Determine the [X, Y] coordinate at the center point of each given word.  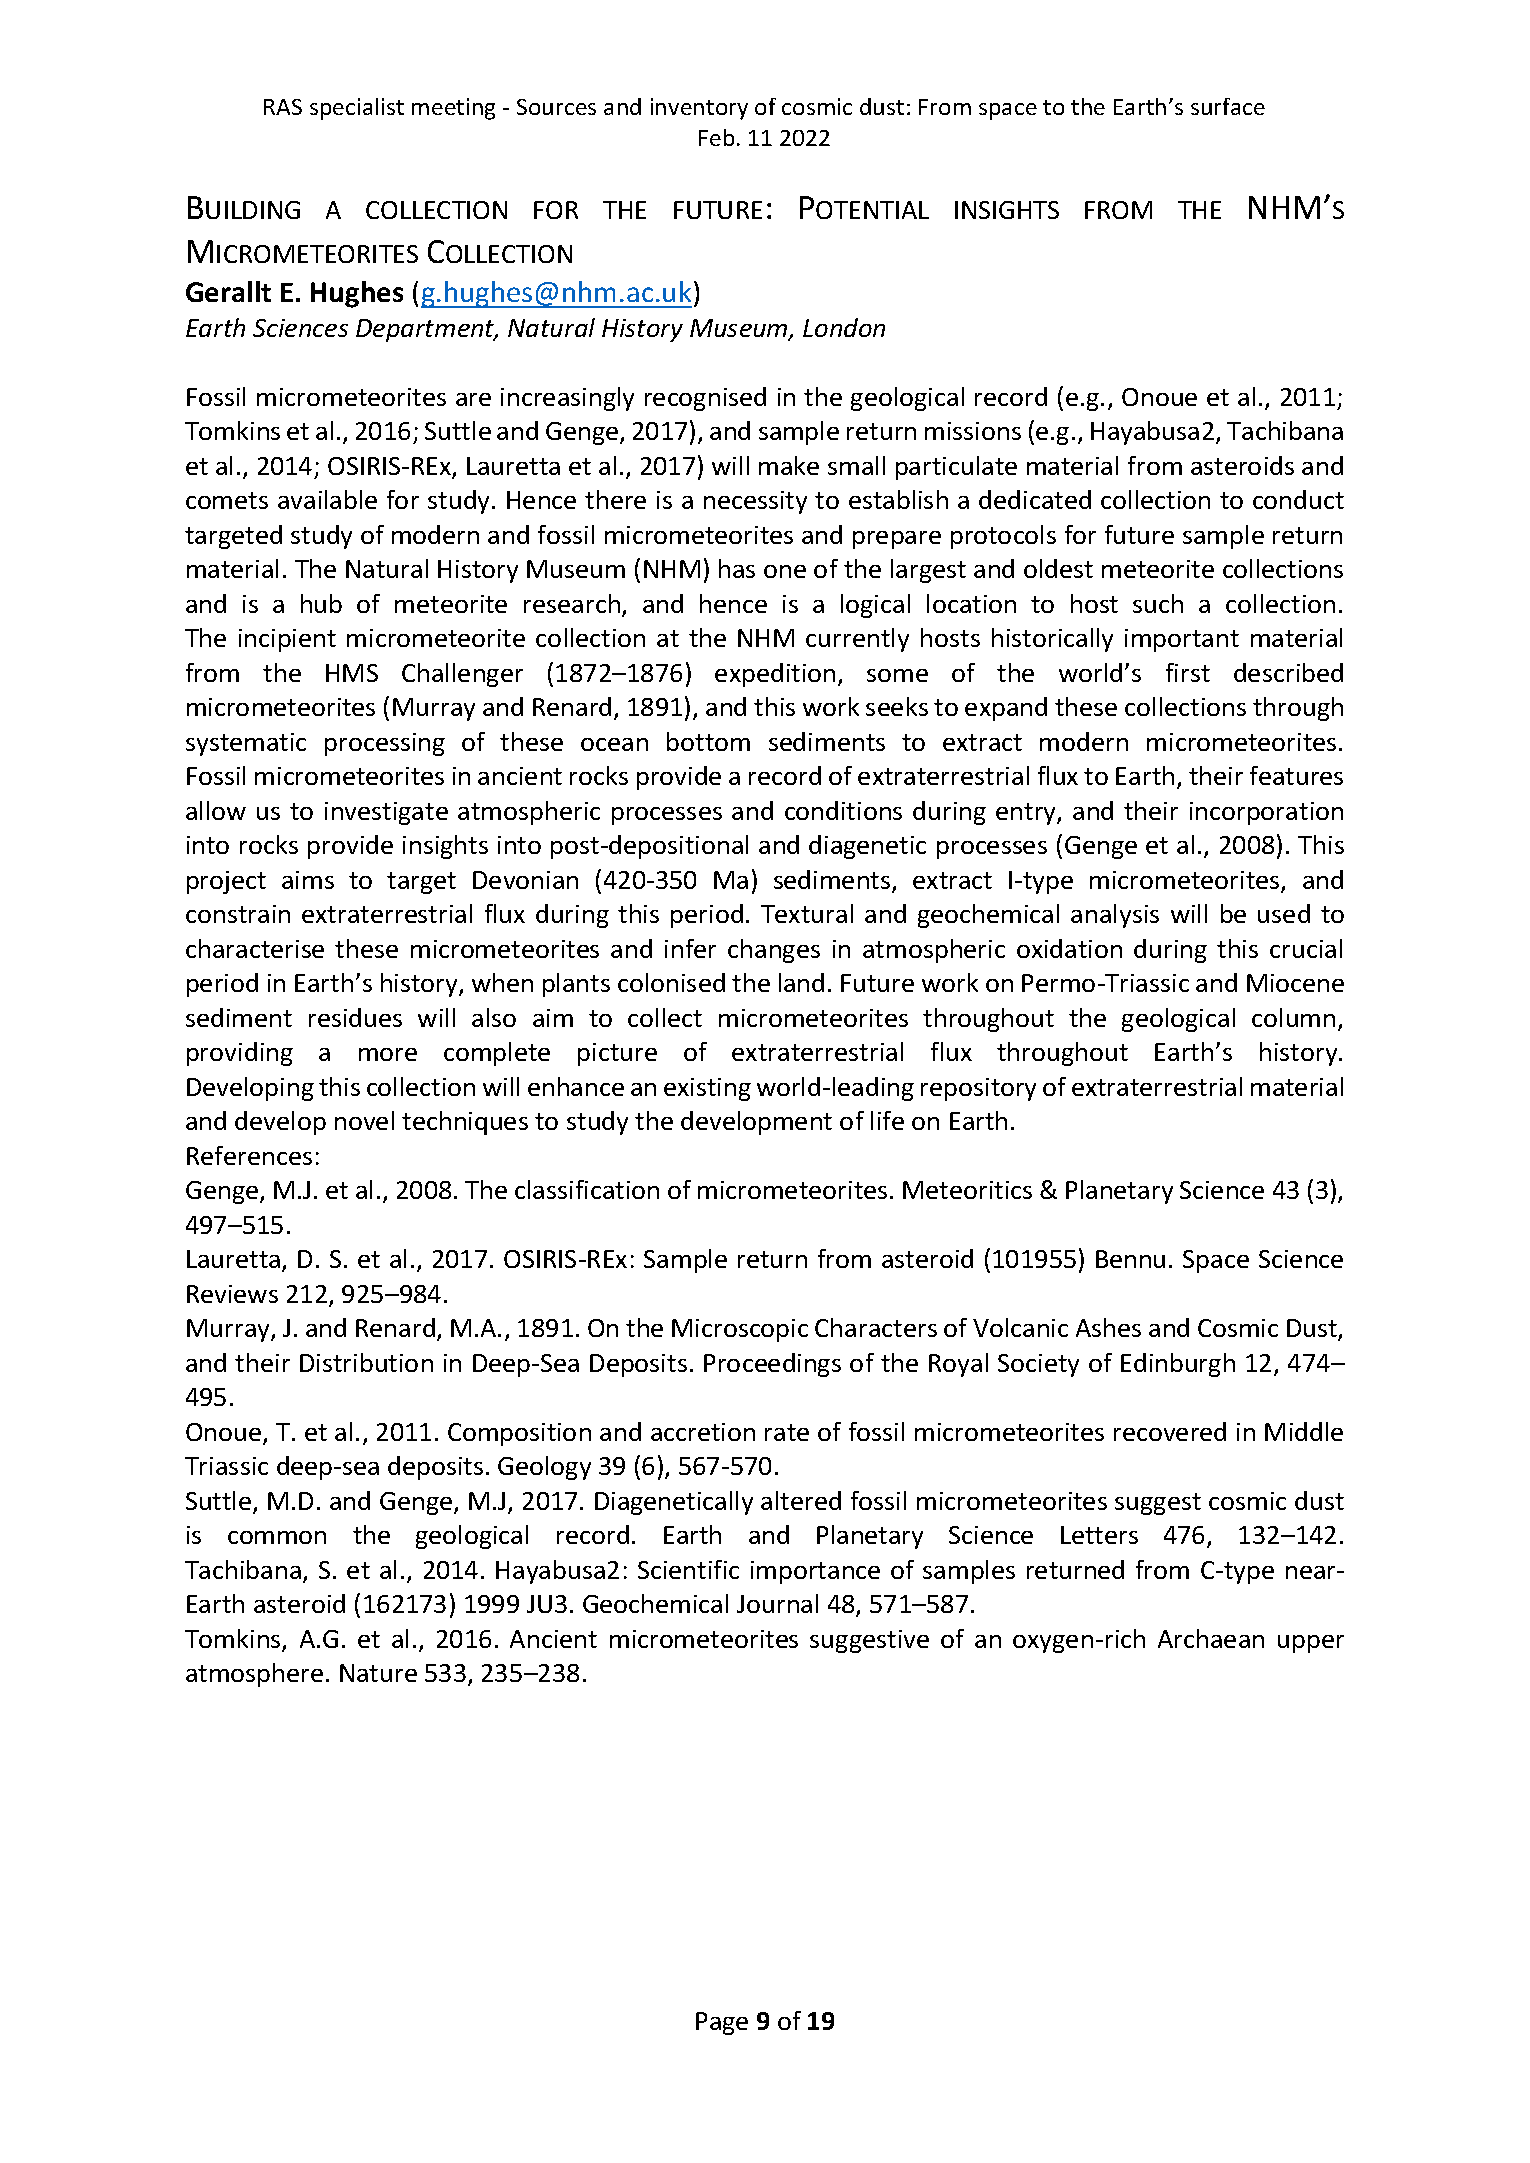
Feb [716, 137]
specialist [357, 109]
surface [1228, 106]
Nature [378, 1673]
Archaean [1211, 1638]
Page [722, 2023]
